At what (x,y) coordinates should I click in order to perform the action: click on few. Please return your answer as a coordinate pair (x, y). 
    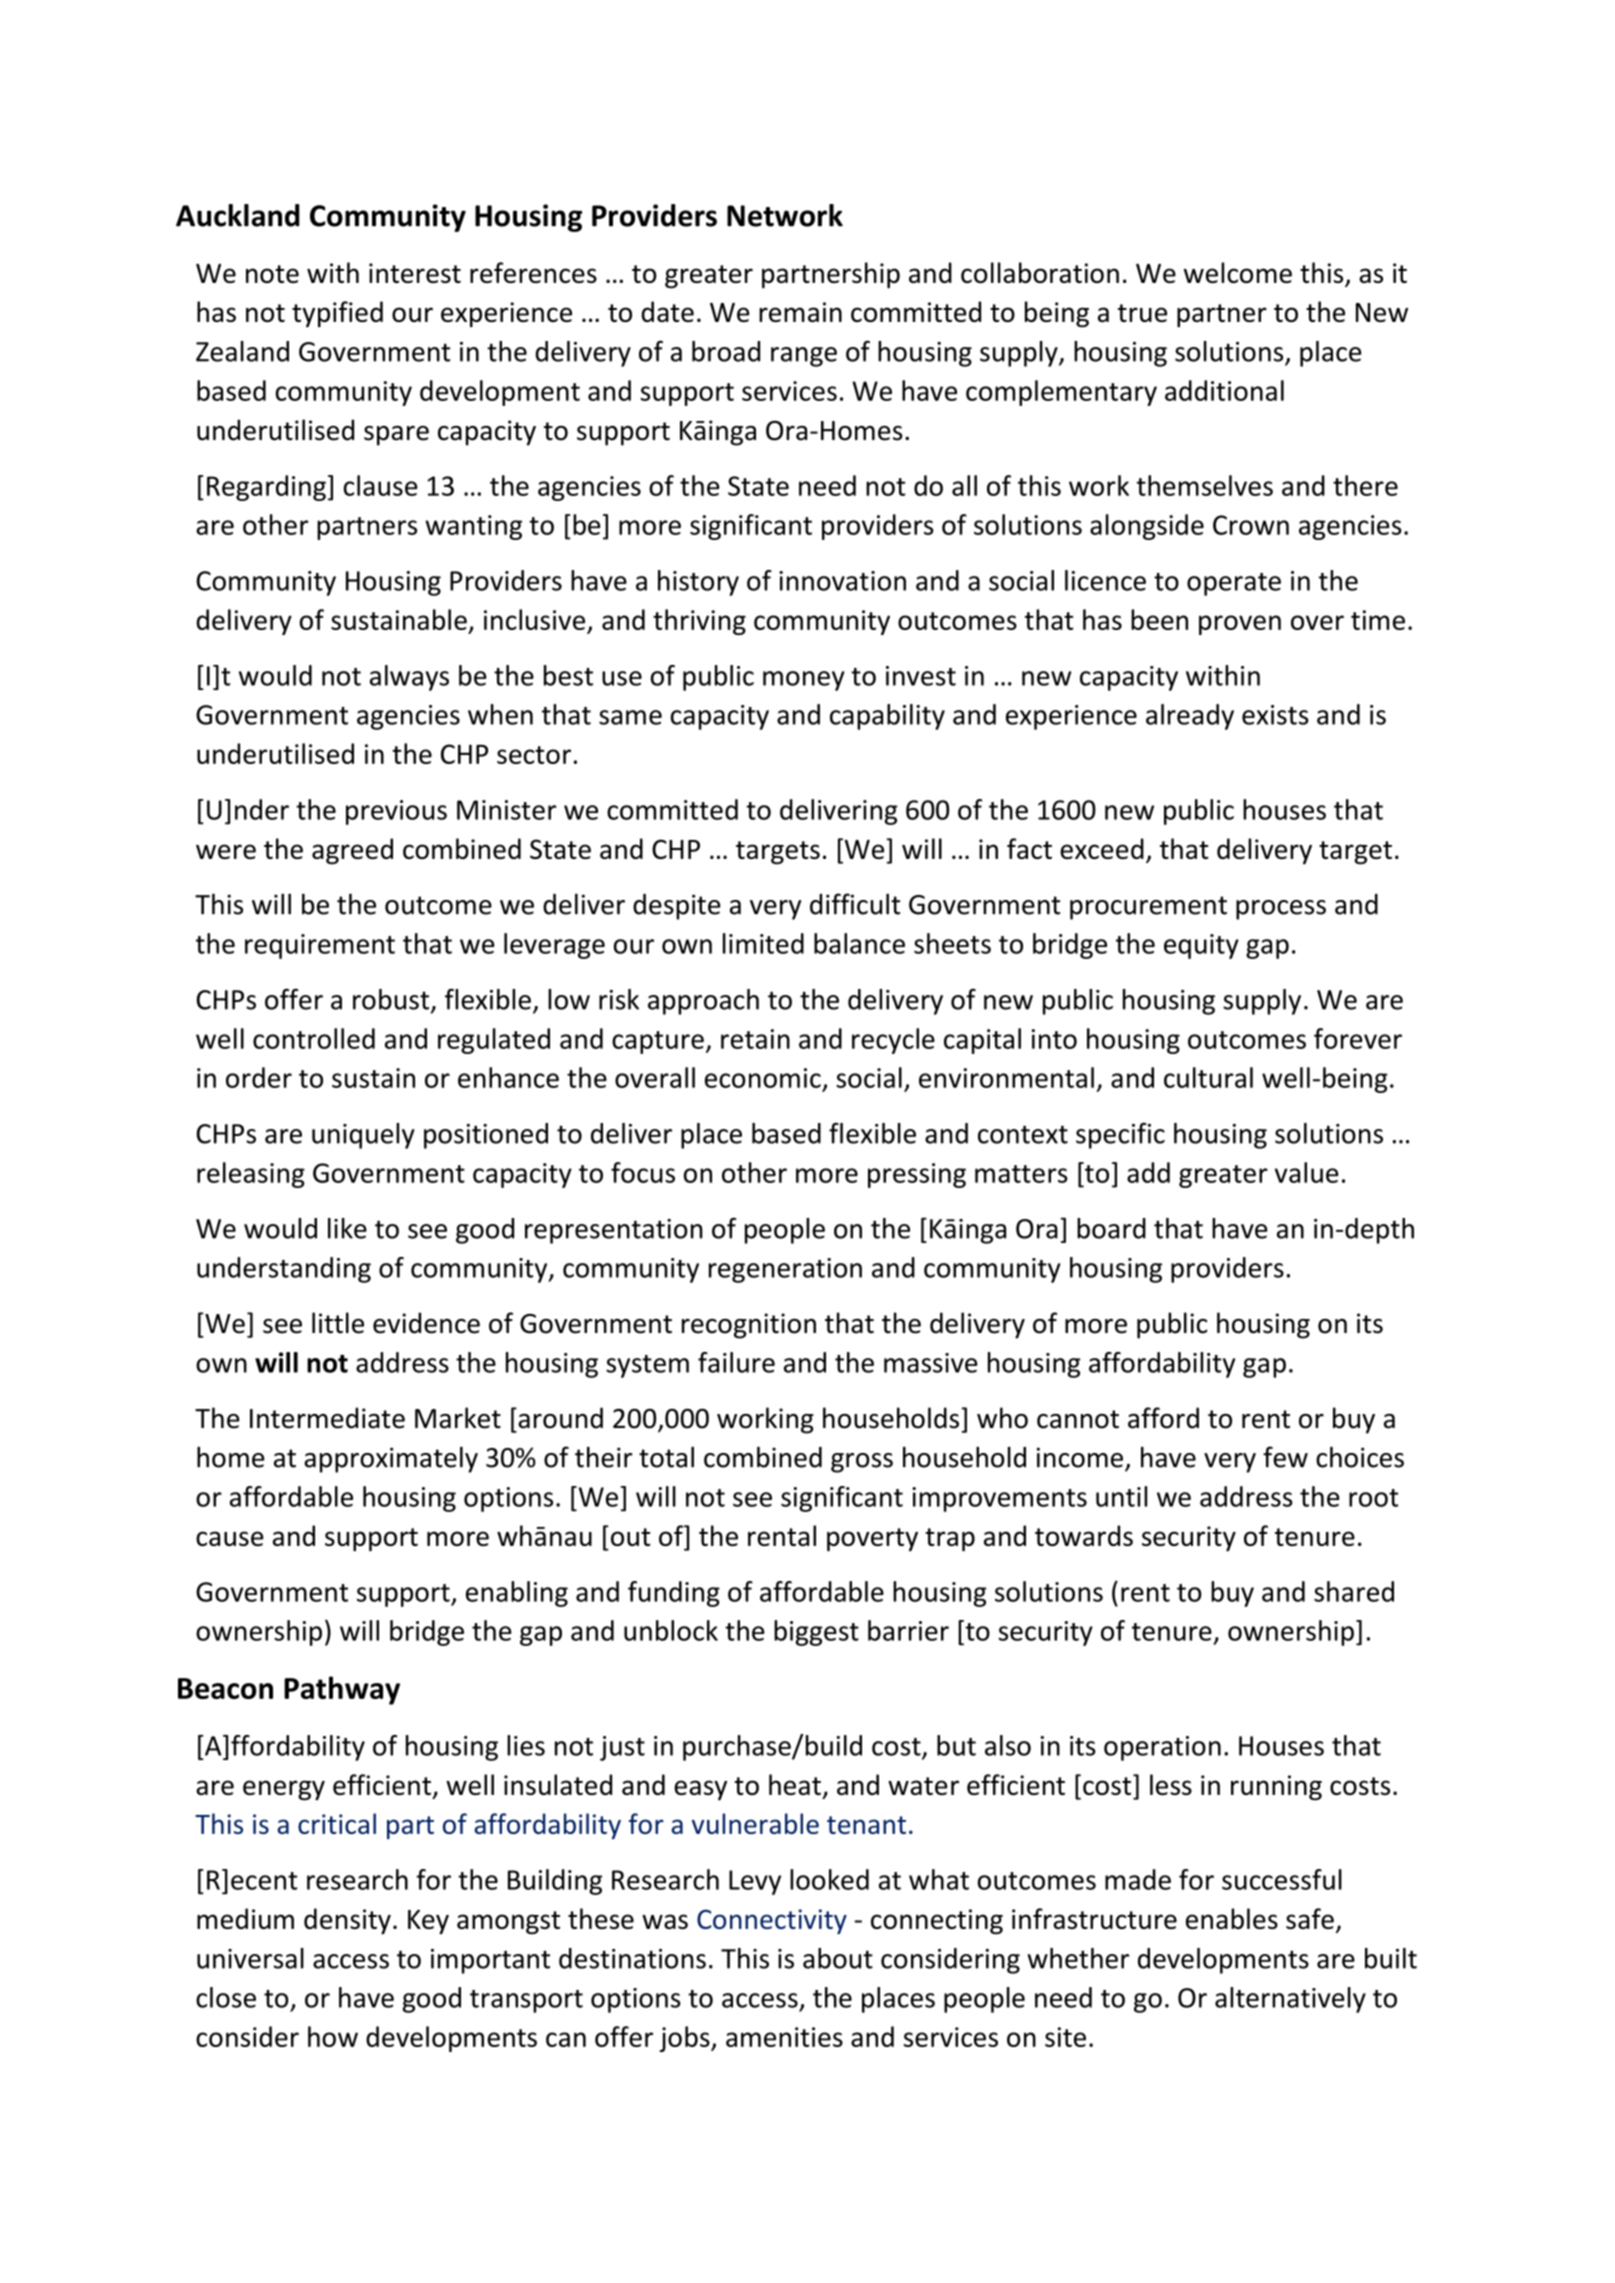
    Looking at the image, I should click on (1285, 1457).
